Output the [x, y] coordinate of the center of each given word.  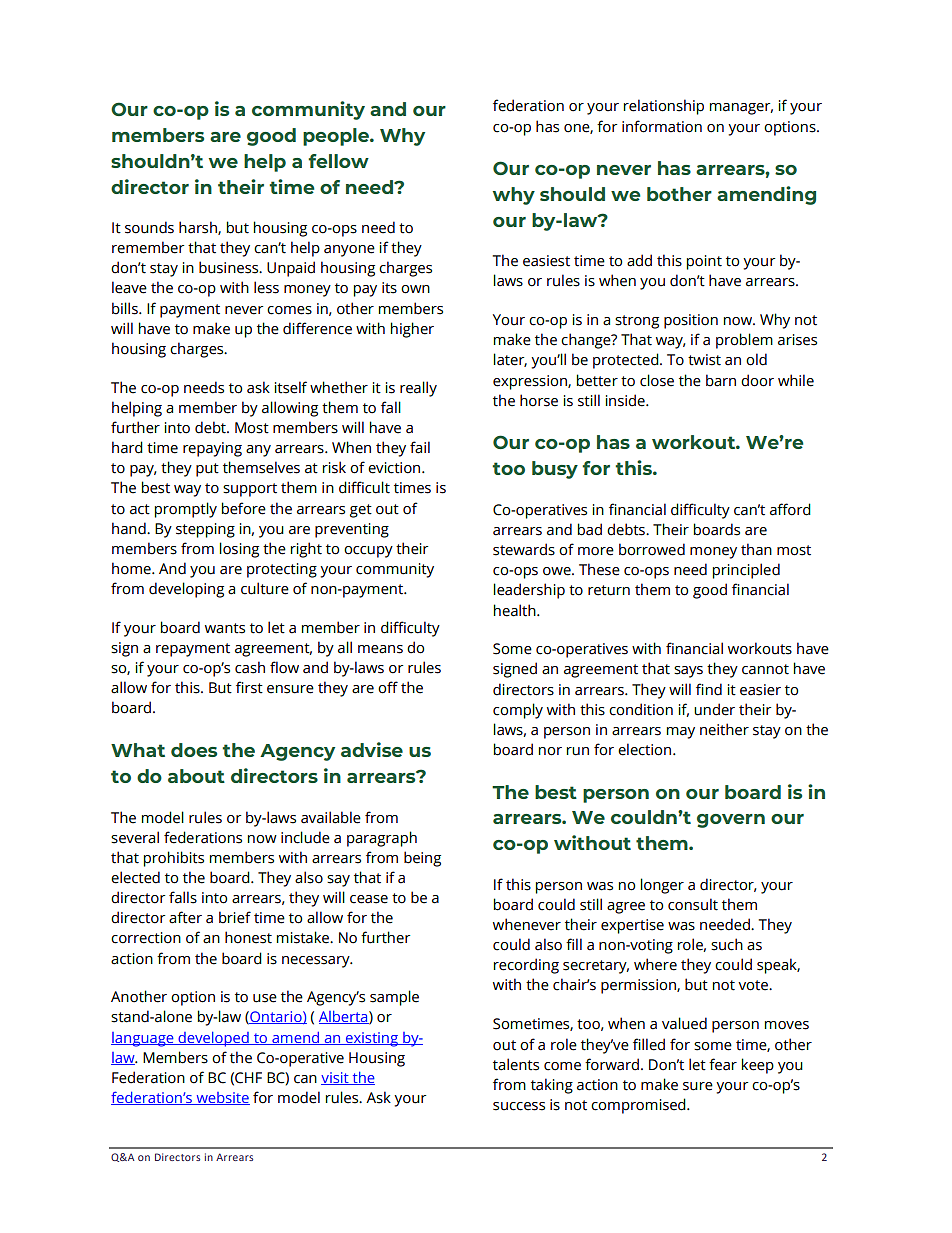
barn [721, 380]
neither [724, 729]
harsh [199, 228]
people [337, 137]
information [662, 126]
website [222, 1098]
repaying [212, 449]
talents [516, 1064]
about [196, 776]
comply [518, 711]
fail [420, 447]
